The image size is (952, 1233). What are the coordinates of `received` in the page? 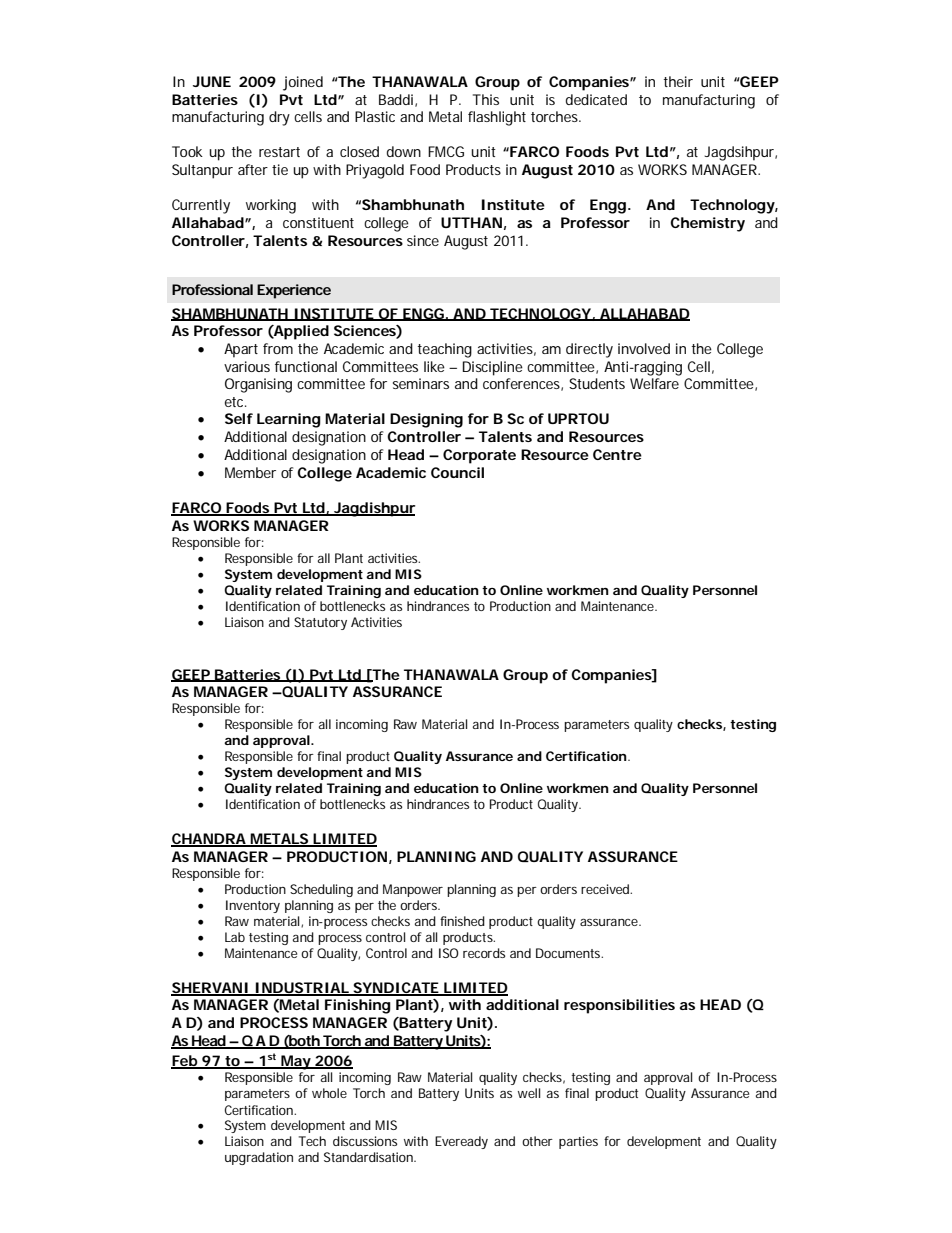 It's located at (606, 889).
